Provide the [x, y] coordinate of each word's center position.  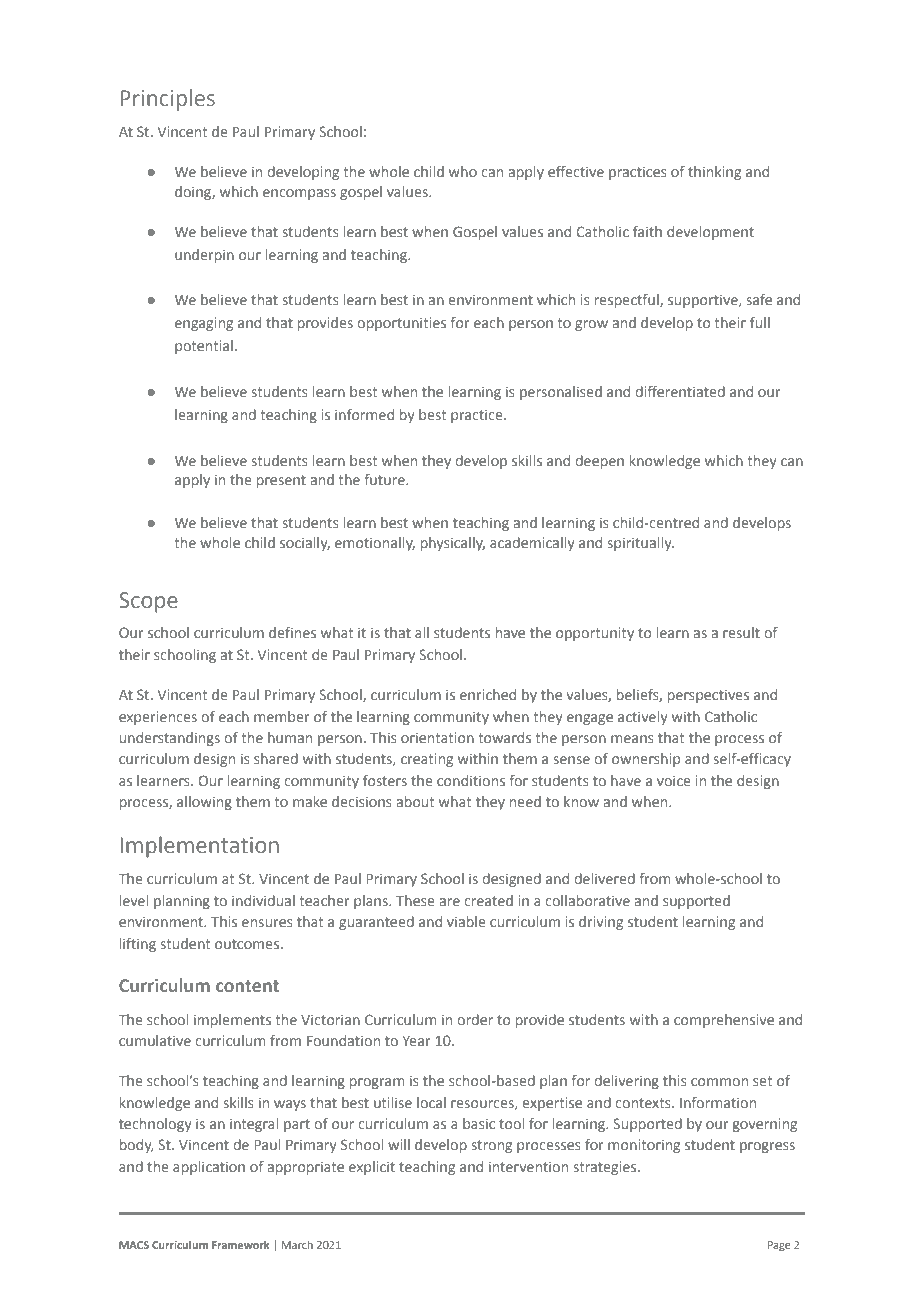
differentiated [680, 391]
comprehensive [724, 1021]
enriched [488, 694]
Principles [168, 100]
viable [466, 921]
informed [364, 414]
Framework [241, 1244]
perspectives [708, 696]
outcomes [248, 944]
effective [576, 171]
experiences [158, 718]
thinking [714, 173]
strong [492, 1146]
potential [204, 347]
